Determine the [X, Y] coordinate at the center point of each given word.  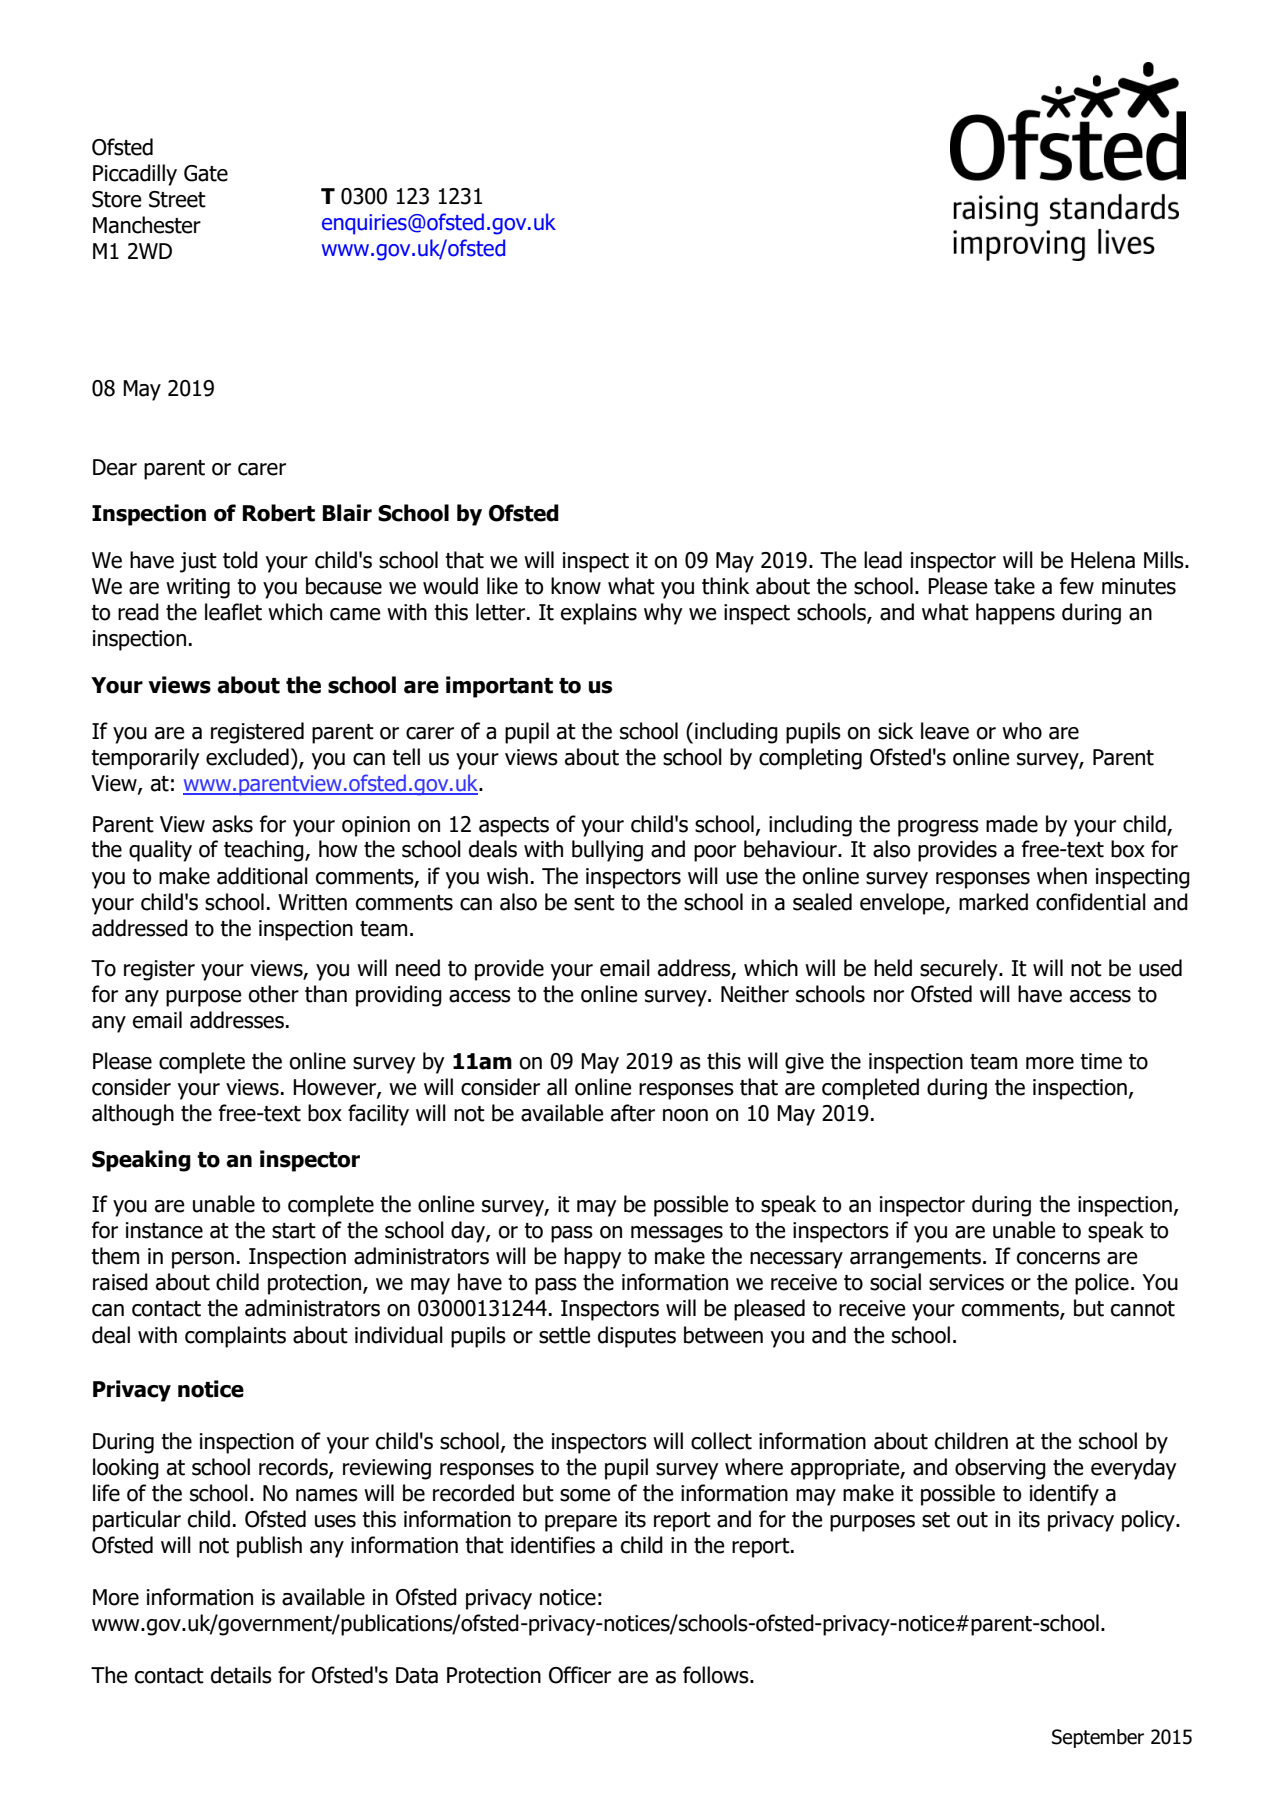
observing [1000, 1469]
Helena [1103, 560]
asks [232, 824]
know [576, 586]
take [1014, 586]
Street [177, 199]
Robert [279, 513]
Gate [206, 173]
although [133, 1115]
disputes [637, 1337]
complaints [235, 1337]
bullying [607, 851]
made [1012, 824]
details [241, 1675]
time [1101, 1061]
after [633, 1113]
